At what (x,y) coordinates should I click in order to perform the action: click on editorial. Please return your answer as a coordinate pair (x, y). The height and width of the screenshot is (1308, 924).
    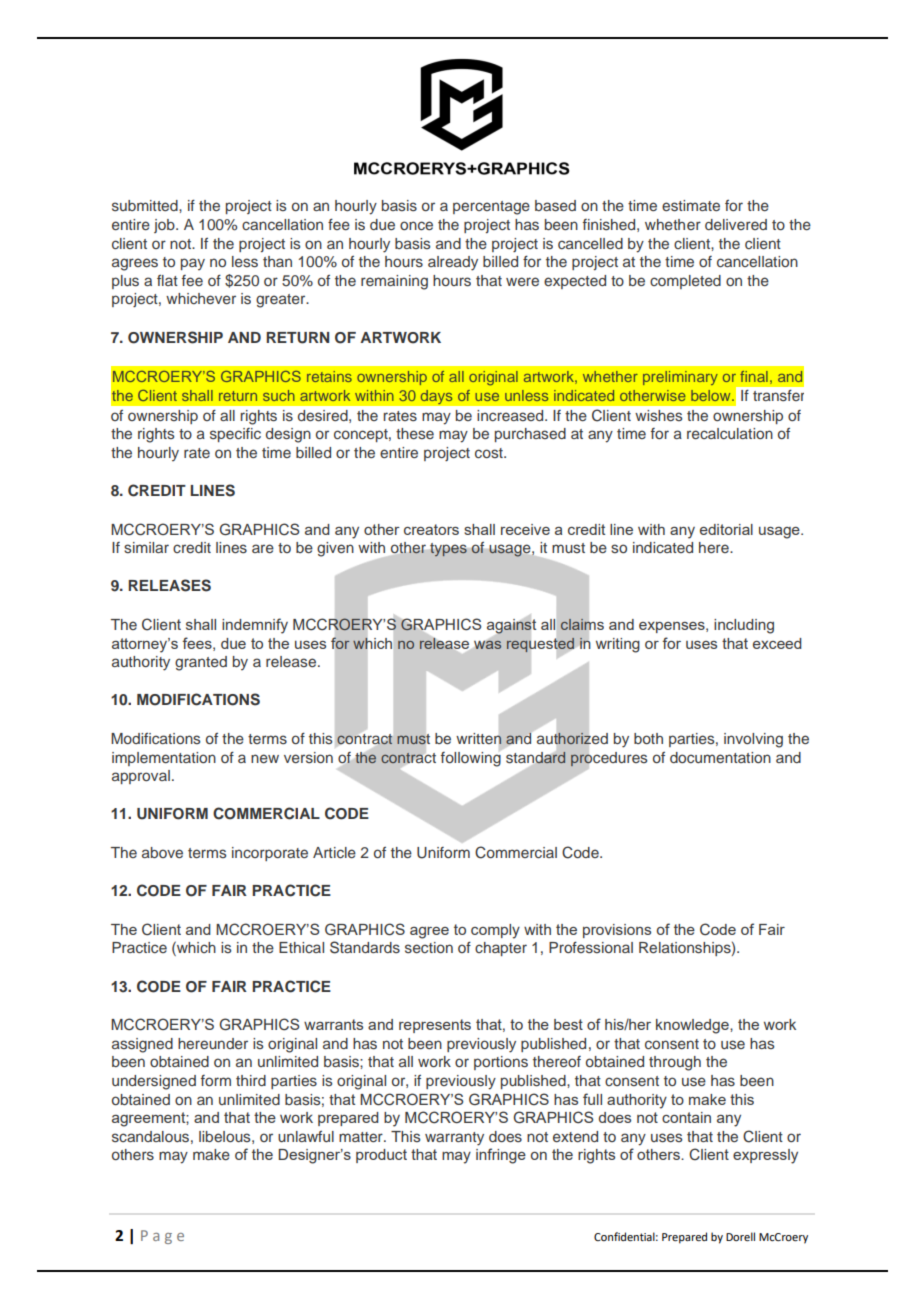
    Looking at the image, I should click on (726, 529).
